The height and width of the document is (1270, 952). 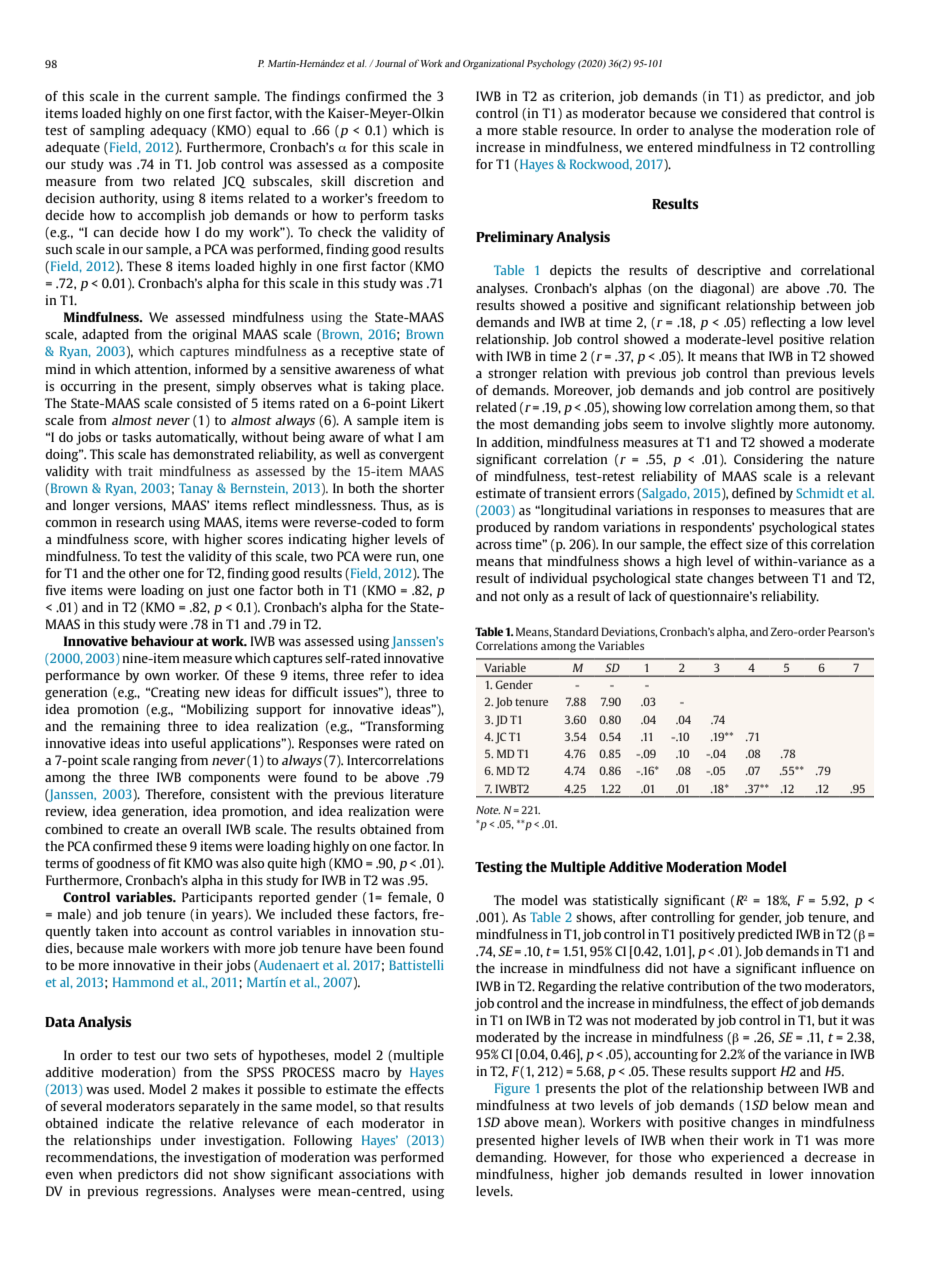 What do you see at coordinates (384, 675) in the document?
I see `refer` at bounding box center [384, 675].
